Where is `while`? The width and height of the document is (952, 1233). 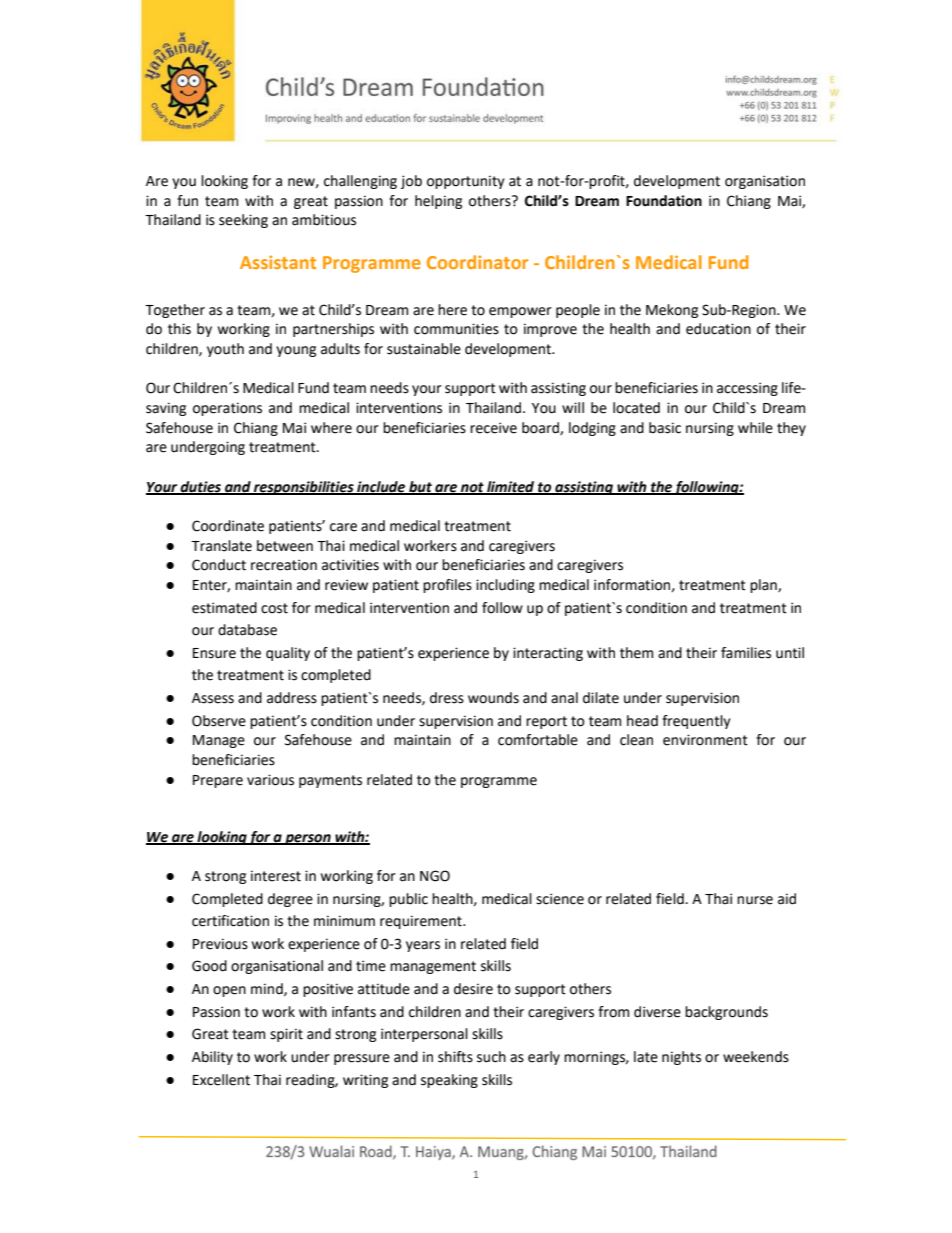 while is located at coordinates (755, 428).
